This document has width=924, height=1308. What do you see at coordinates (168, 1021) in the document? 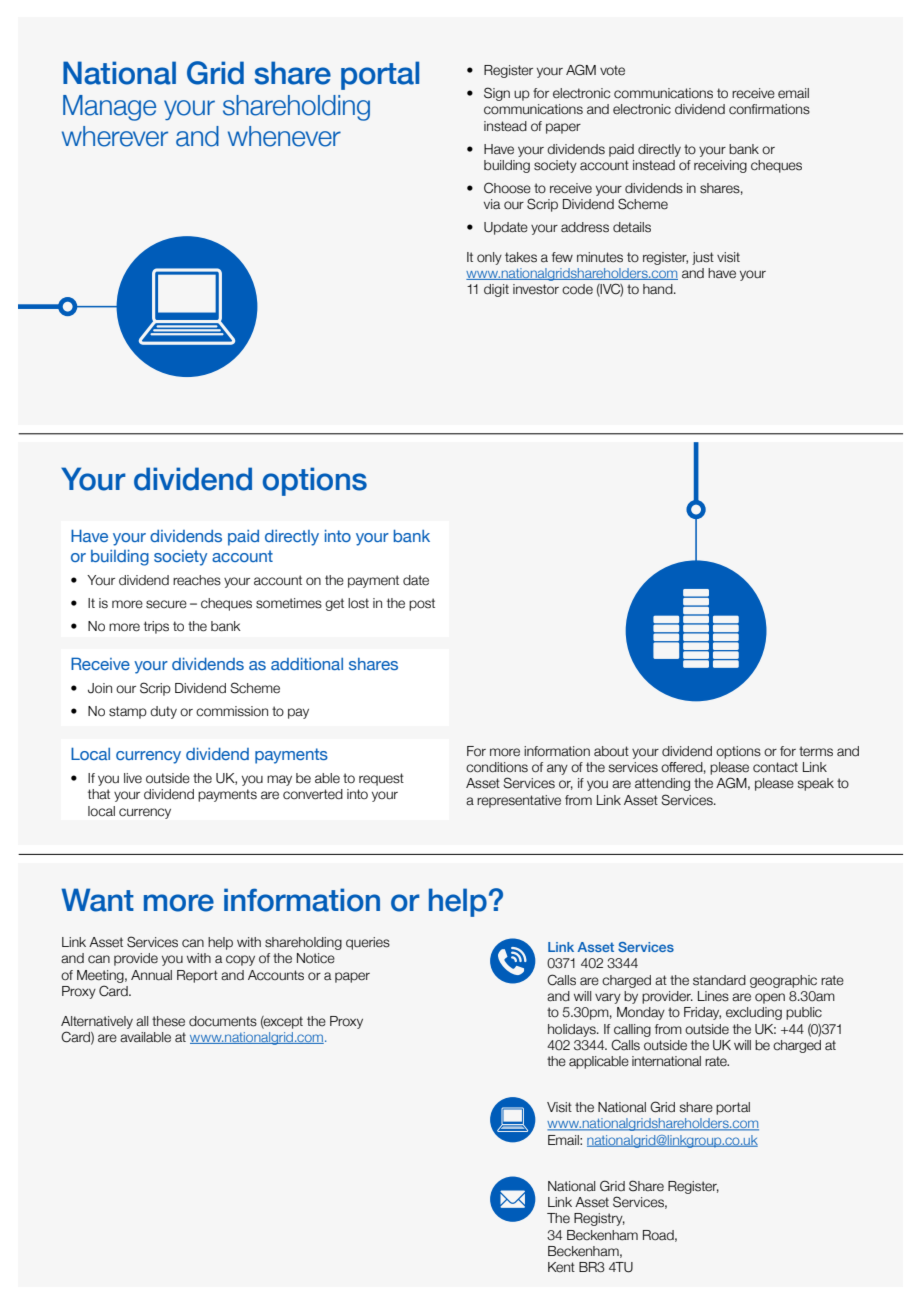
I see `these` at bounding box center [168, 1021].
